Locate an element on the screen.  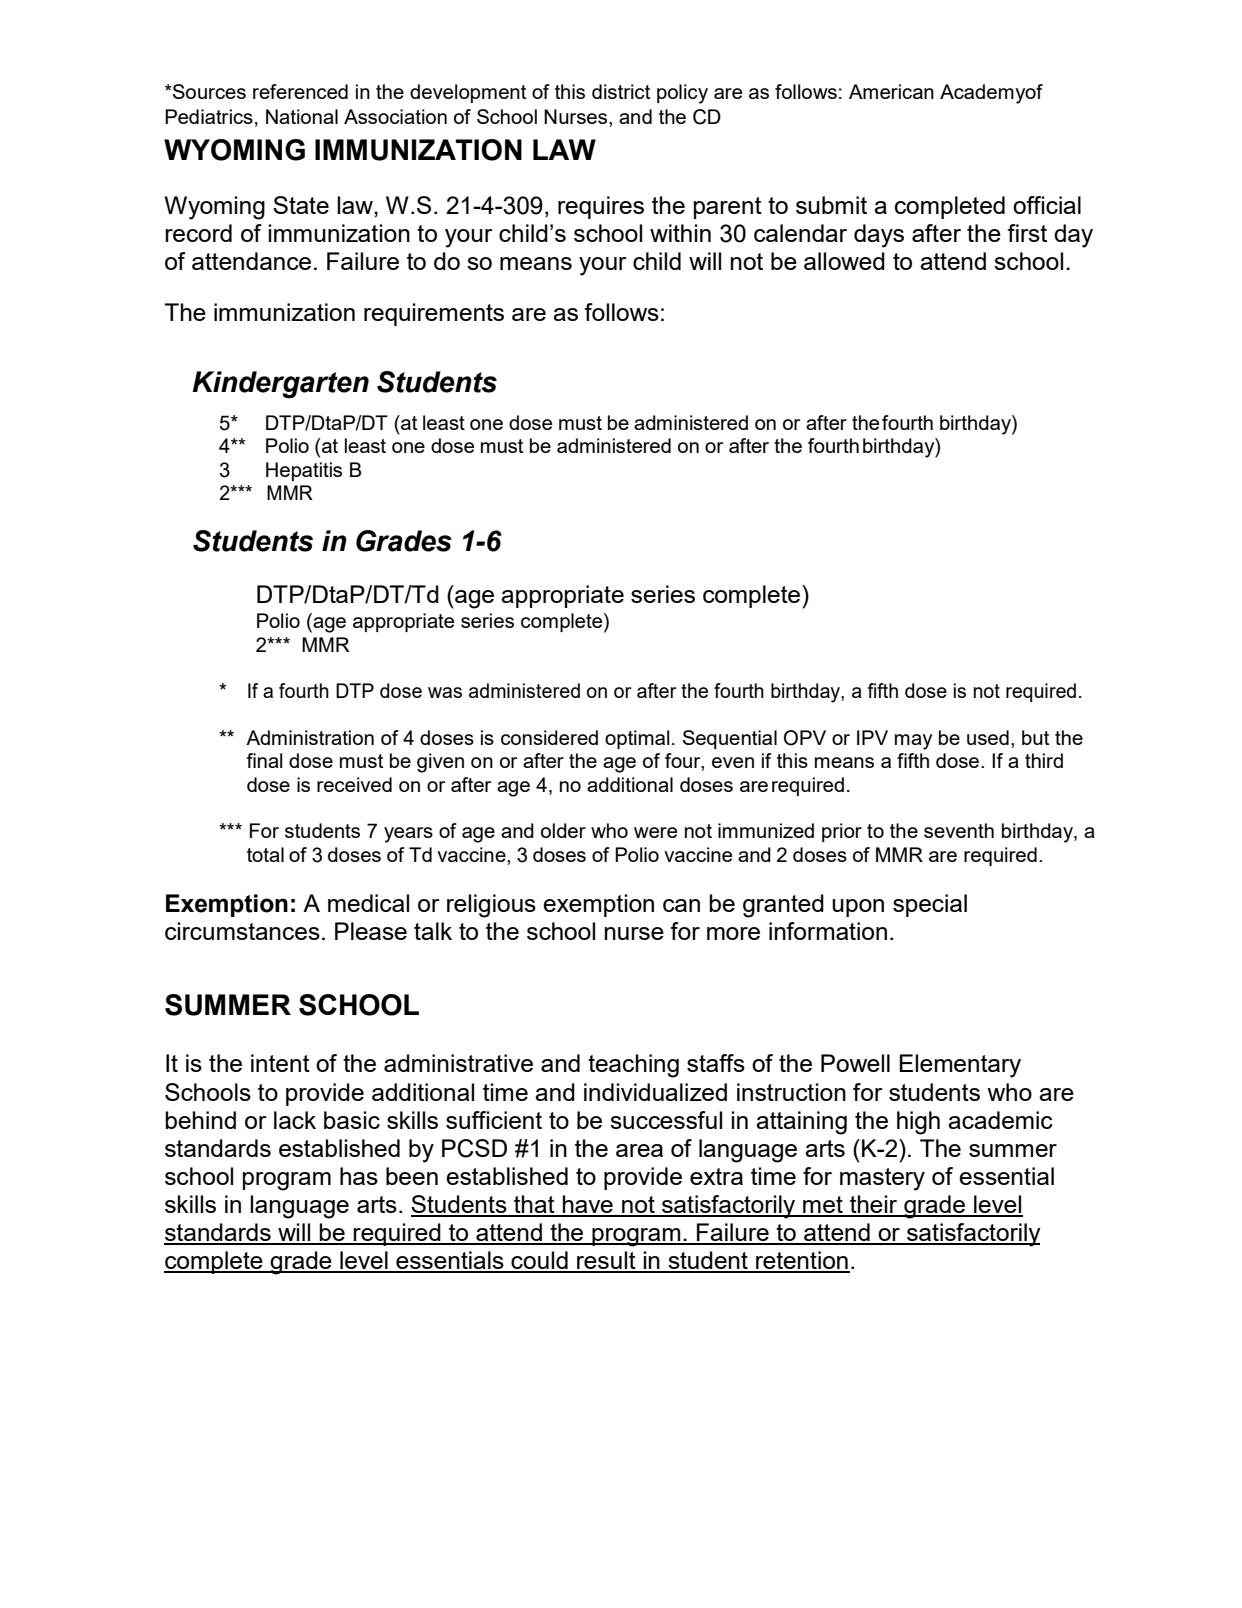
were is located at coordinates (655, 832).
